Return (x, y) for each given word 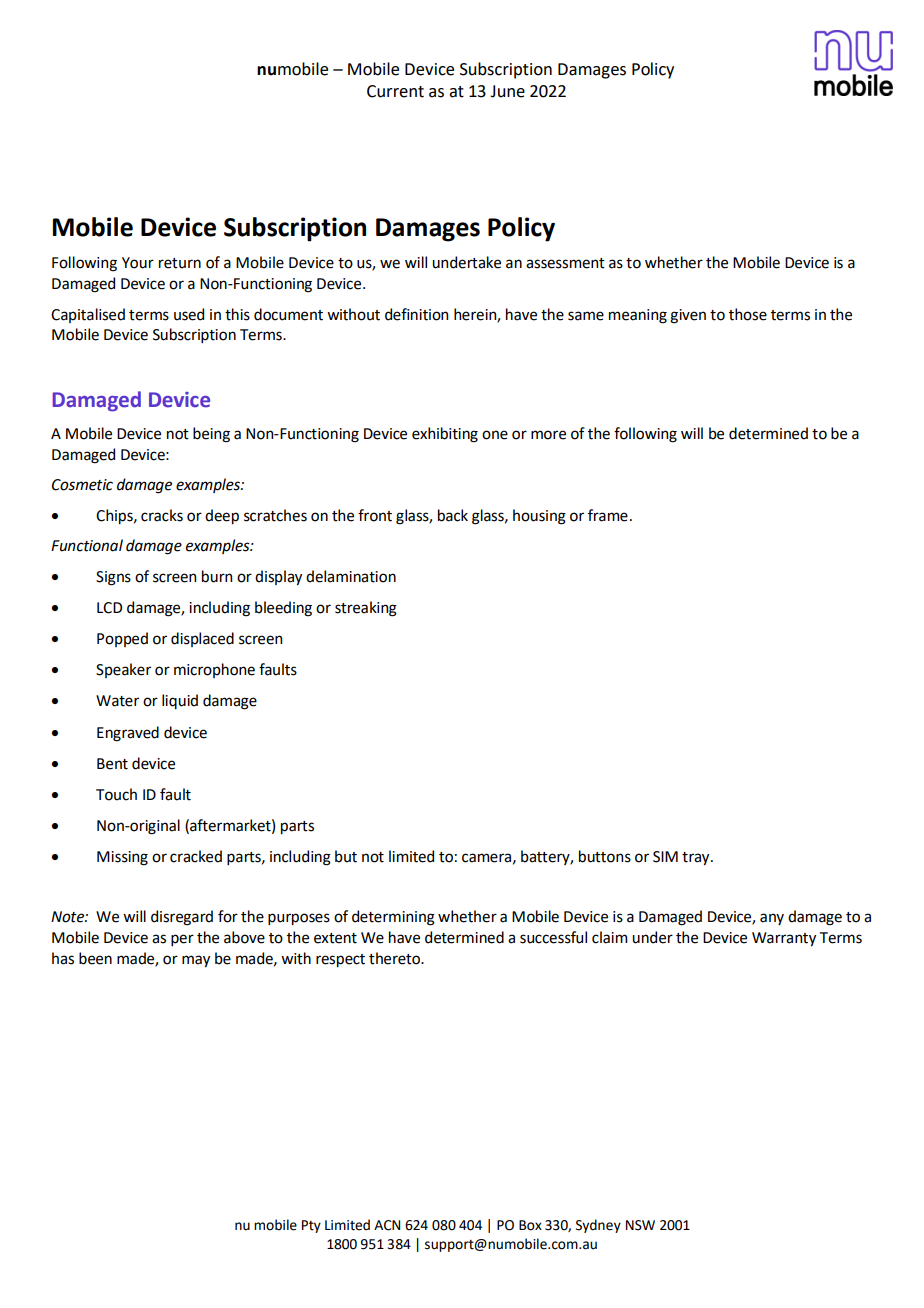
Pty (311, 1226)
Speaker (123, 670)
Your (138, 263)
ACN (387, 1225)
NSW (640, 1225)
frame (608, 515)
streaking (366, 609)
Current (395, 91)
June (507, 91)
